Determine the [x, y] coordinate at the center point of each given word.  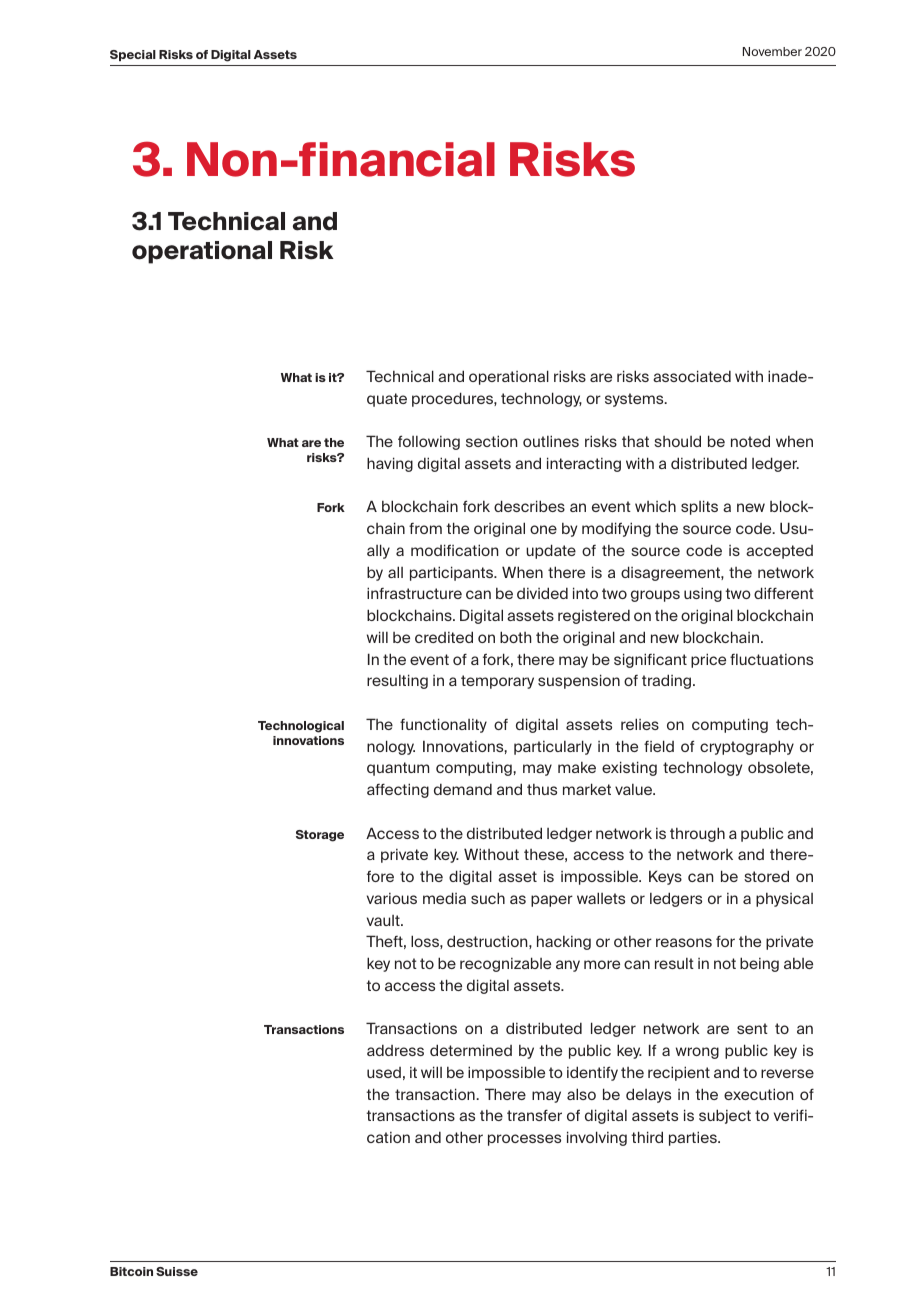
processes [524, 1140]
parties [694, 1138]
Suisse [177, 1271]
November [772, 51]
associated [692, 376]
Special [133, 55]
